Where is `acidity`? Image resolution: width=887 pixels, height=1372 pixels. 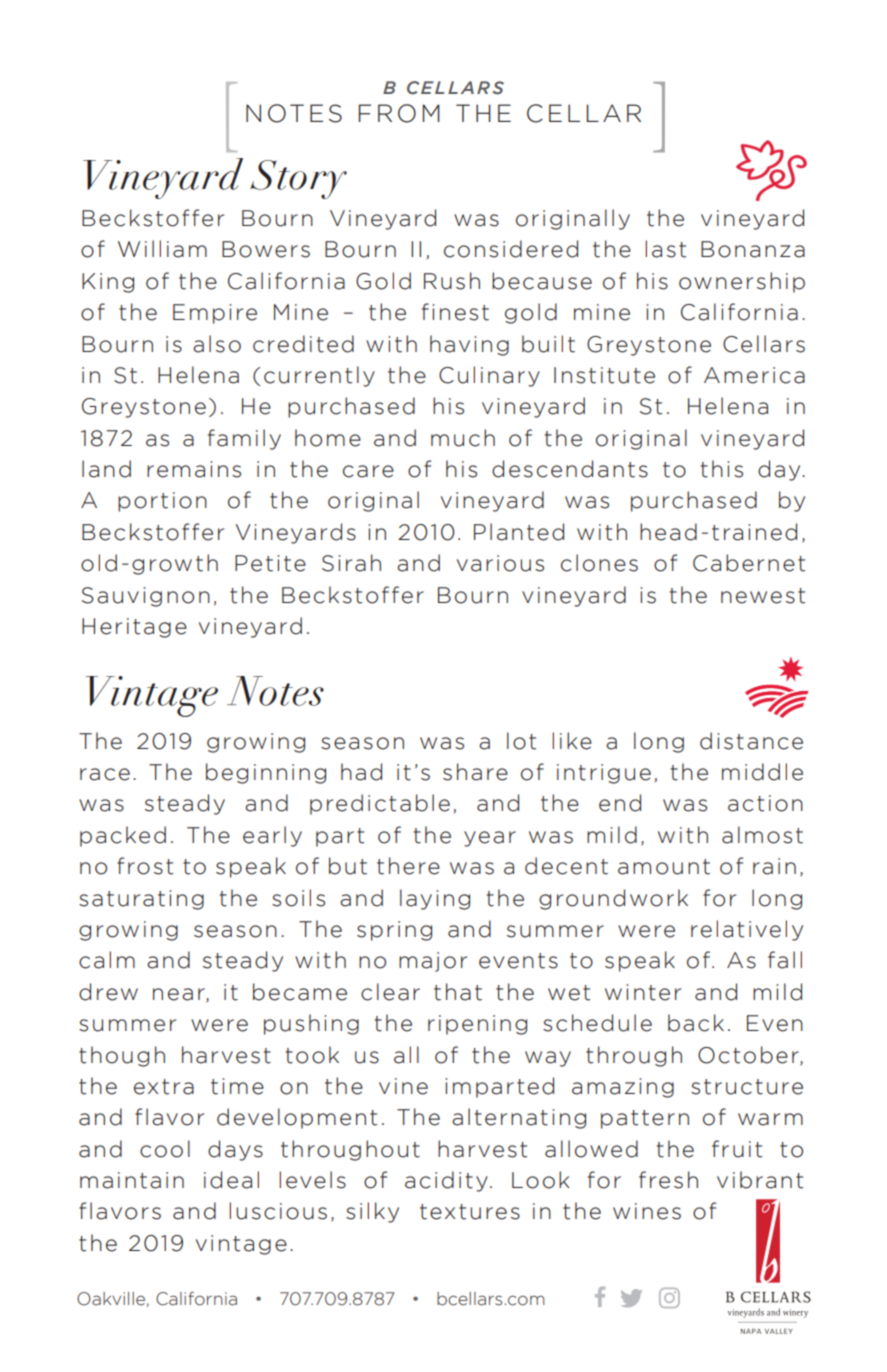 acidity is located at coordinates (446, 1181).
